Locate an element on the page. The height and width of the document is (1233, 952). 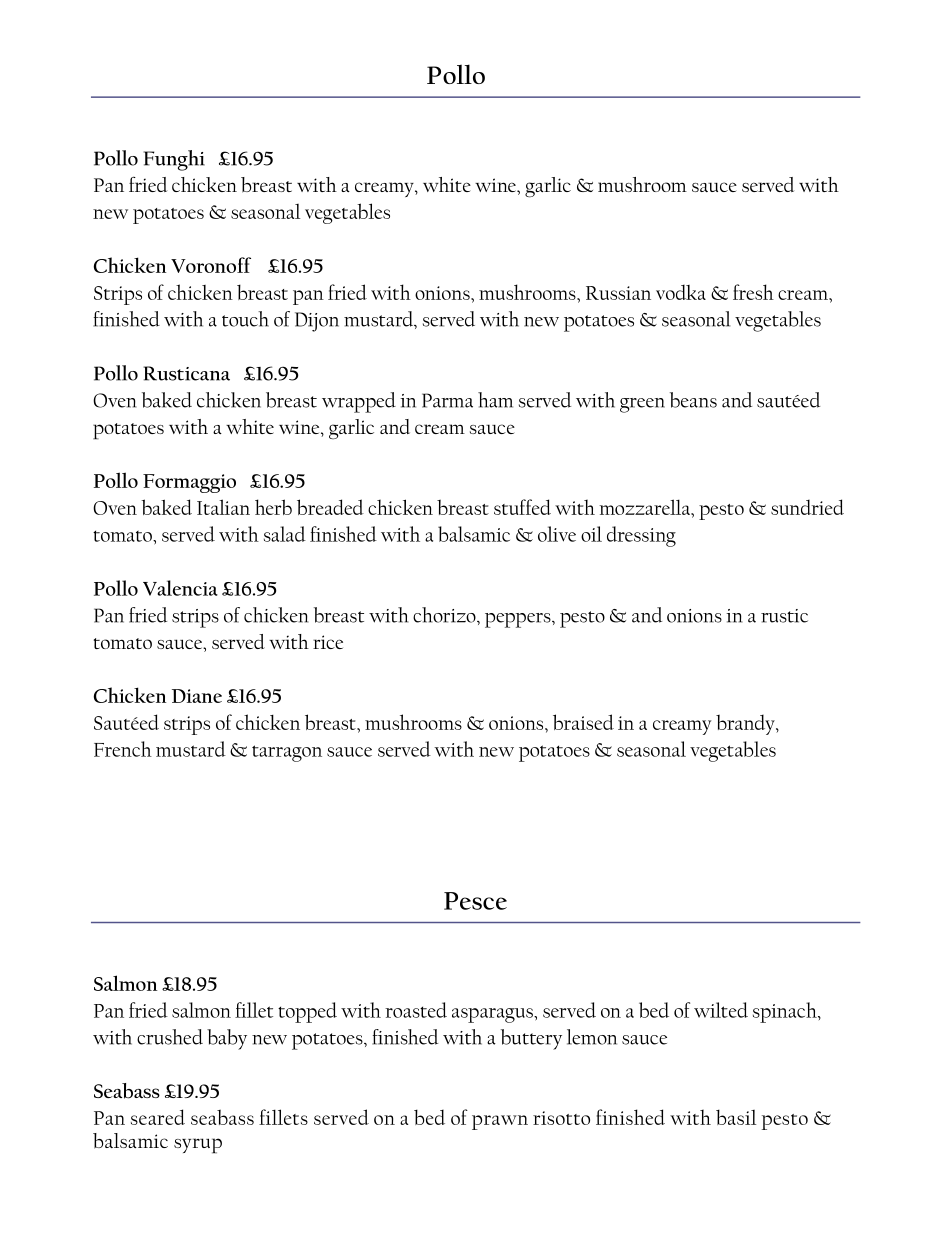
basil is located at coordinates (736, 1117).
